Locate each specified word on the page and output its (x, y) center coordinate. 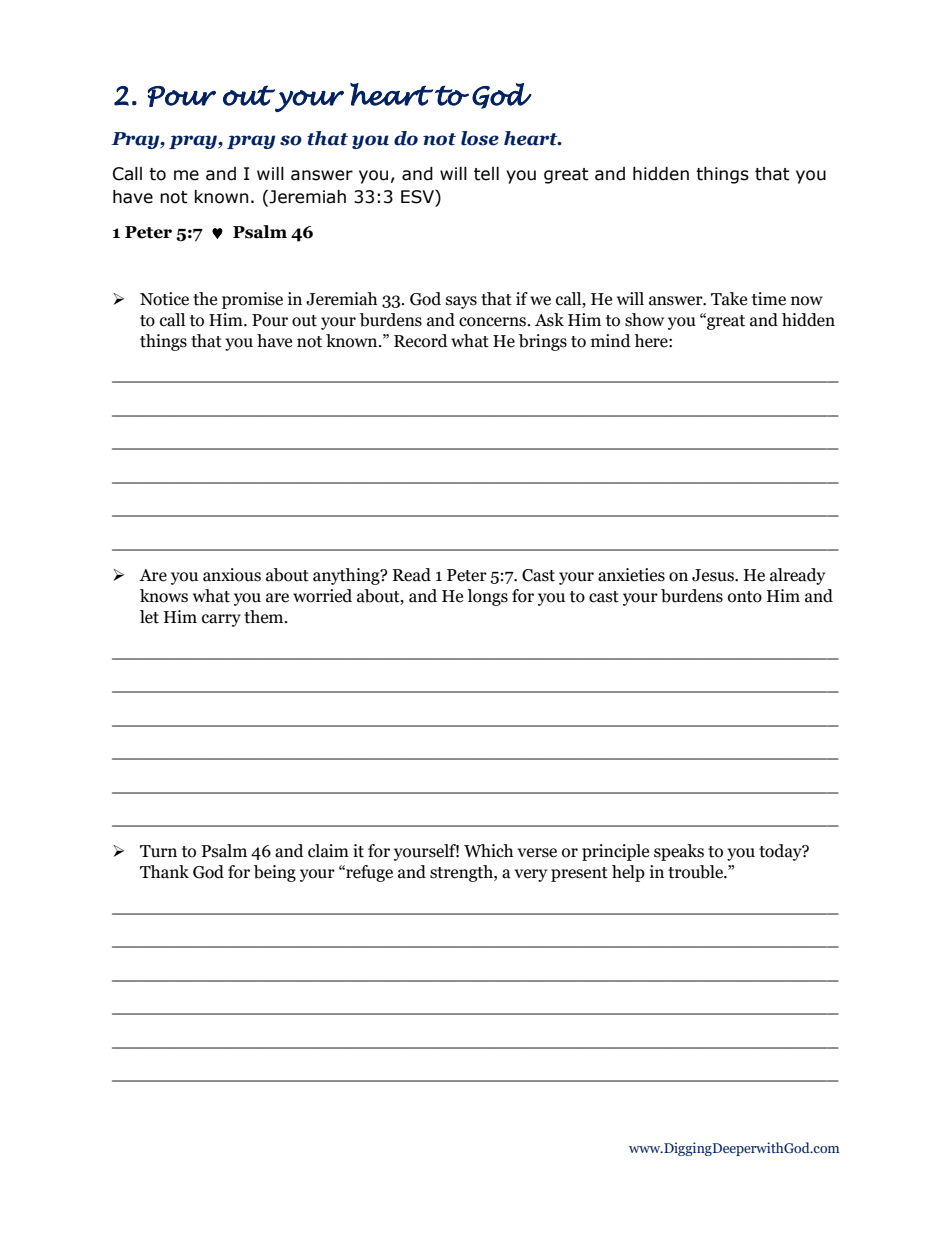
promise (252, 300)
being (275, 873)
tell (486, 174)
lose (480, 138)
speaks (679, 852)
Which (488, 851)
